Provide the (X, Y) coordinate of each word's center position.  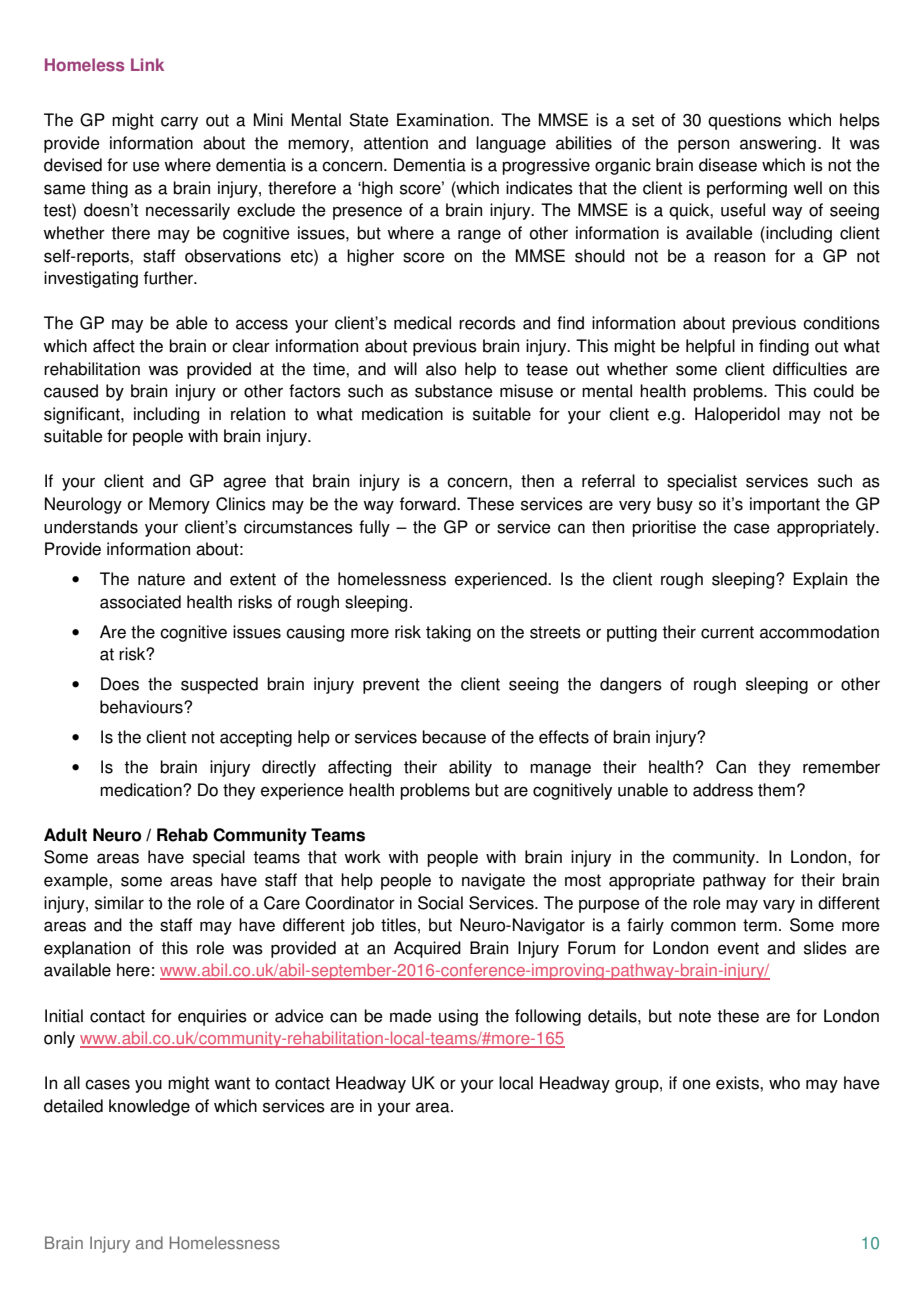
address (723, 790)
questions (744, 121)
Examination (443, 120)
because (454, 737)
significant (83, 415)
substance (454, 391)
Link (147, 64)
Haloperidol (737, 415)
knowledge (149, 1107)
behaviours (142, 707)
